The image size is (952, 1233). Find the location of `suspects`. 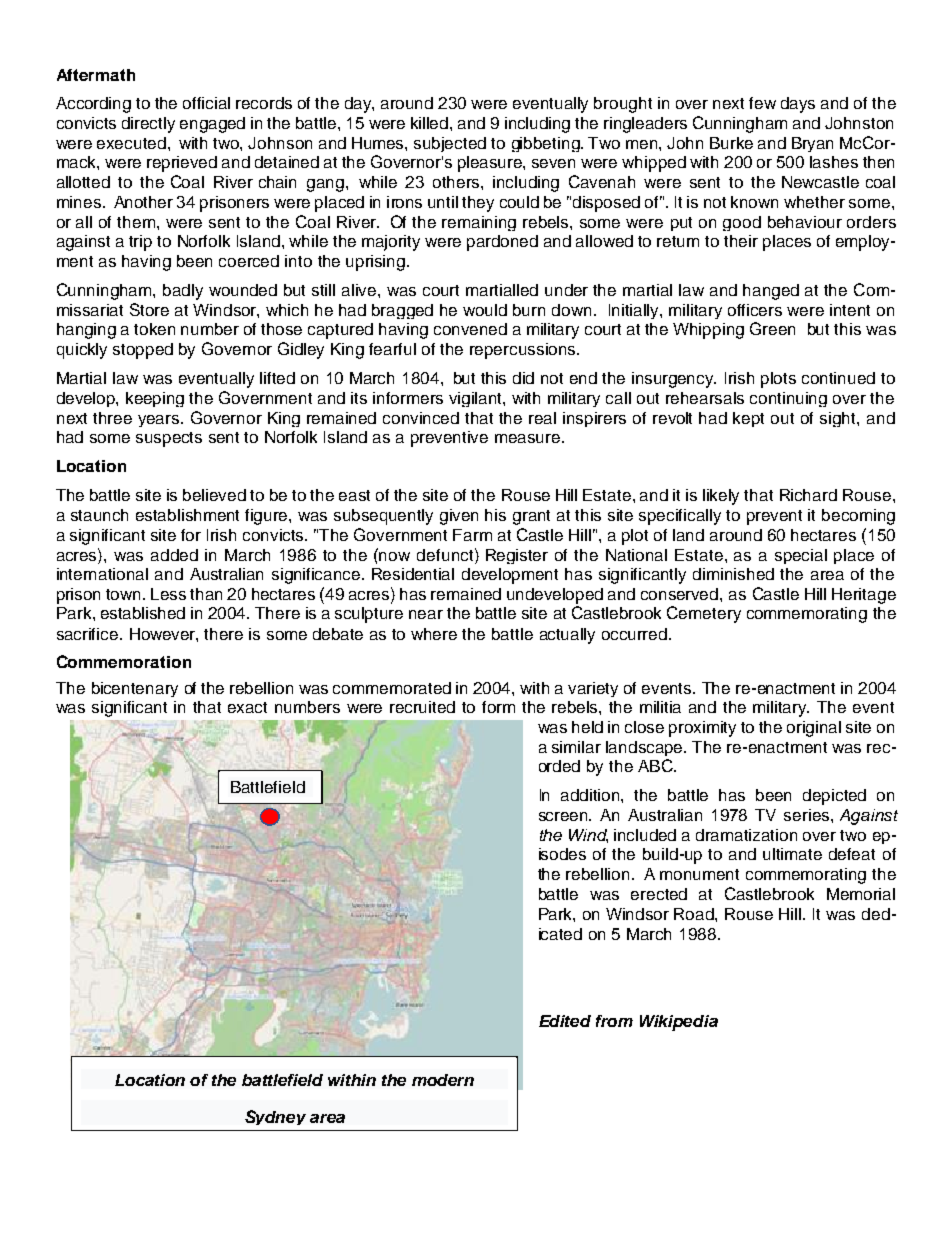

suspects is located at coordinates (169, 439).
